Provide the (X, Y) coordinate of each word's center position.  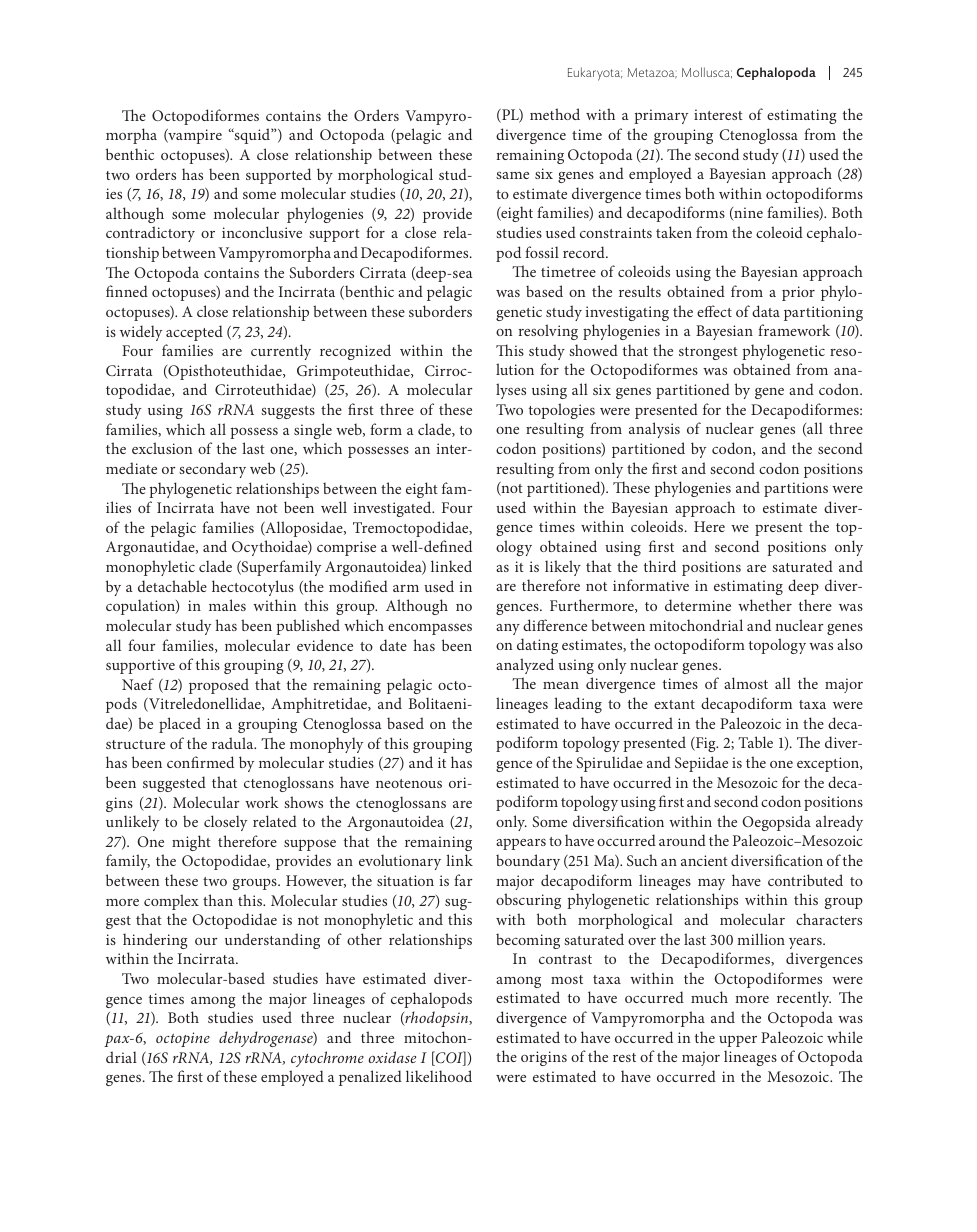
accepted (194, 333)
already (839, 823)
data (766, 311)
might (191, 843)
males (227, 605)
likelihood (439, 1076)
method (555, 114)
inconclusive (262, 232)
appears (521, 844)
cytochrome (327, 1059)
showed (593, 350)
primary (661, 116)
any (508, 629)
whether (765, 605)
